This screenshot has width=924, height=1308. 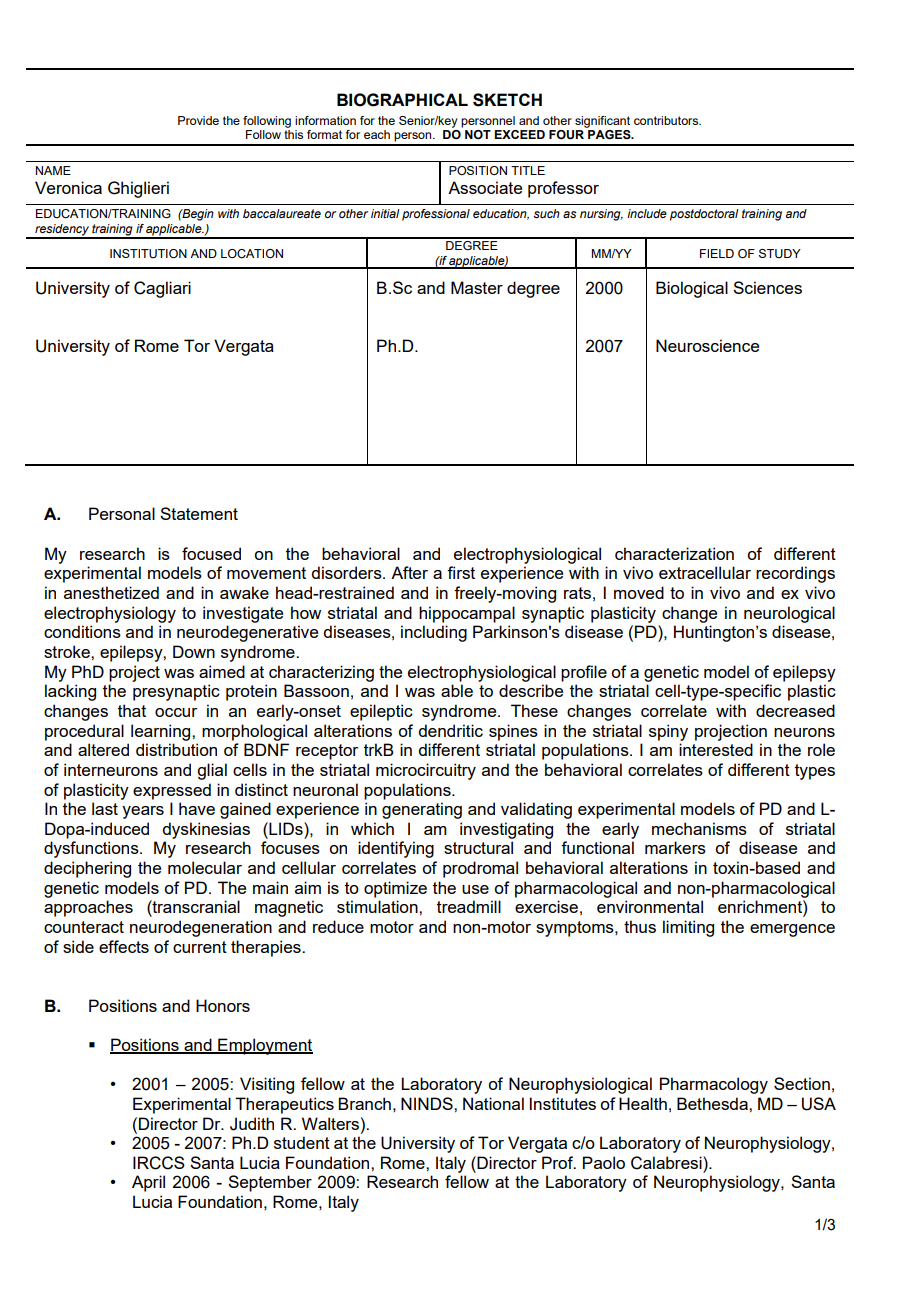 What do you see at coordinates (478, 134) in the screenshot?
I see `NOT` at bounding box center [478, 134].
